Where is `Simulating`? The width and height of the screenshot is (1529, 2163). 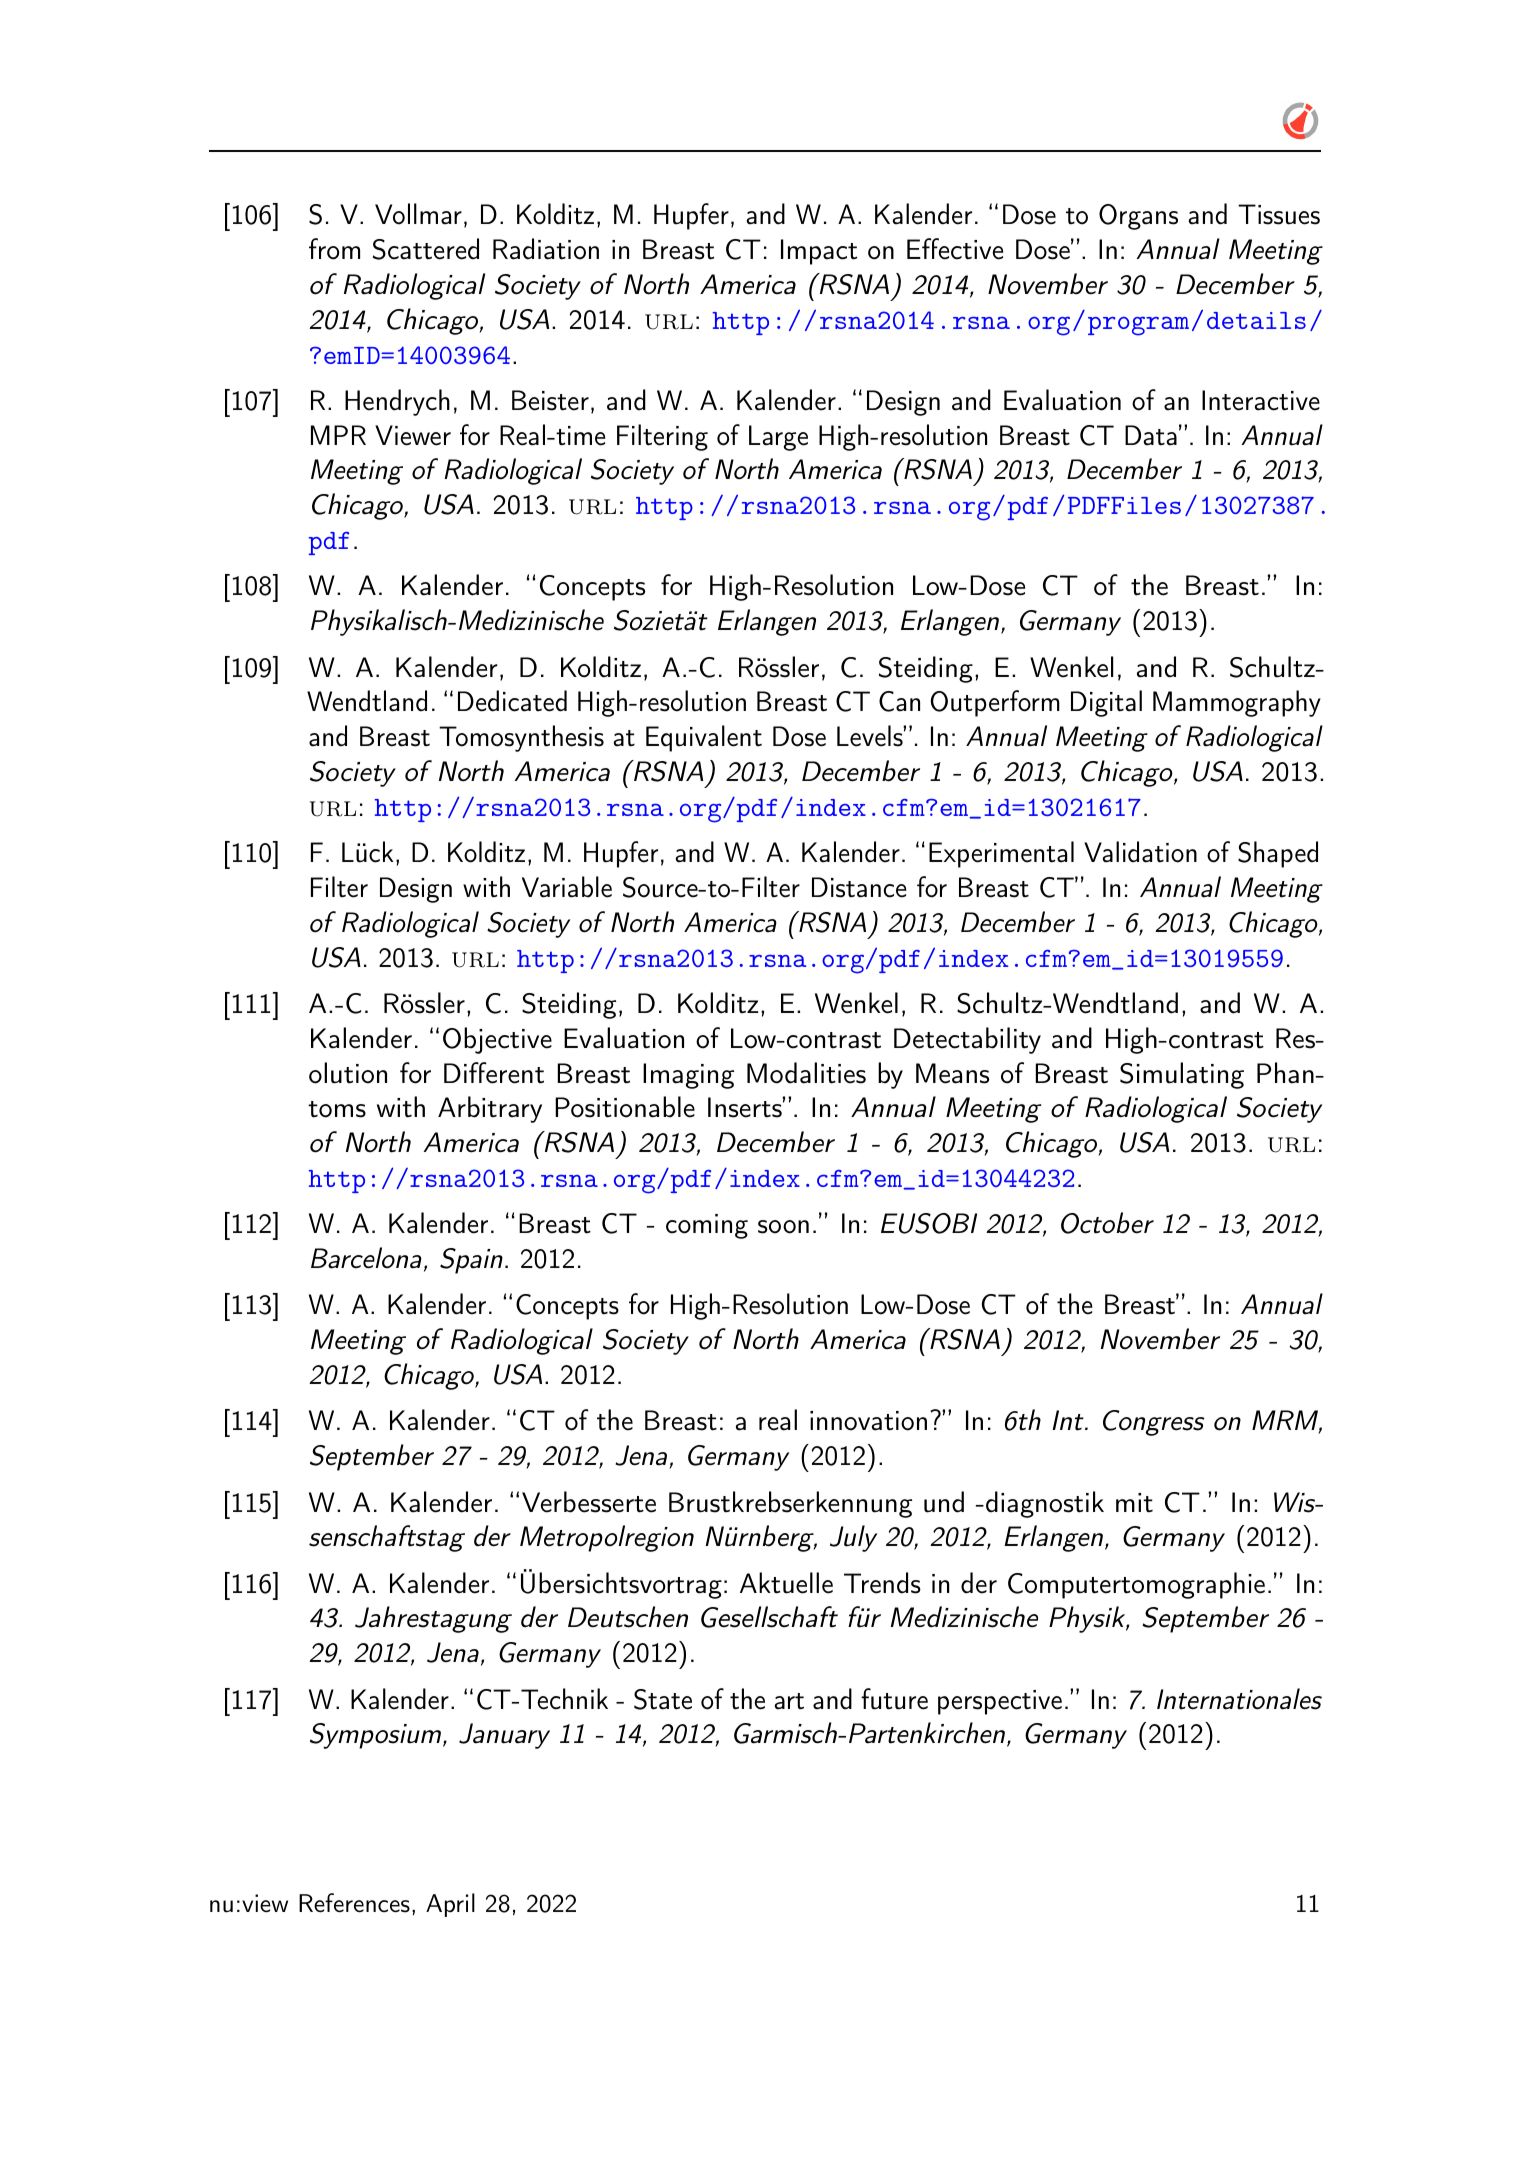 Simulating is located at coordinates (1182, 1075).
